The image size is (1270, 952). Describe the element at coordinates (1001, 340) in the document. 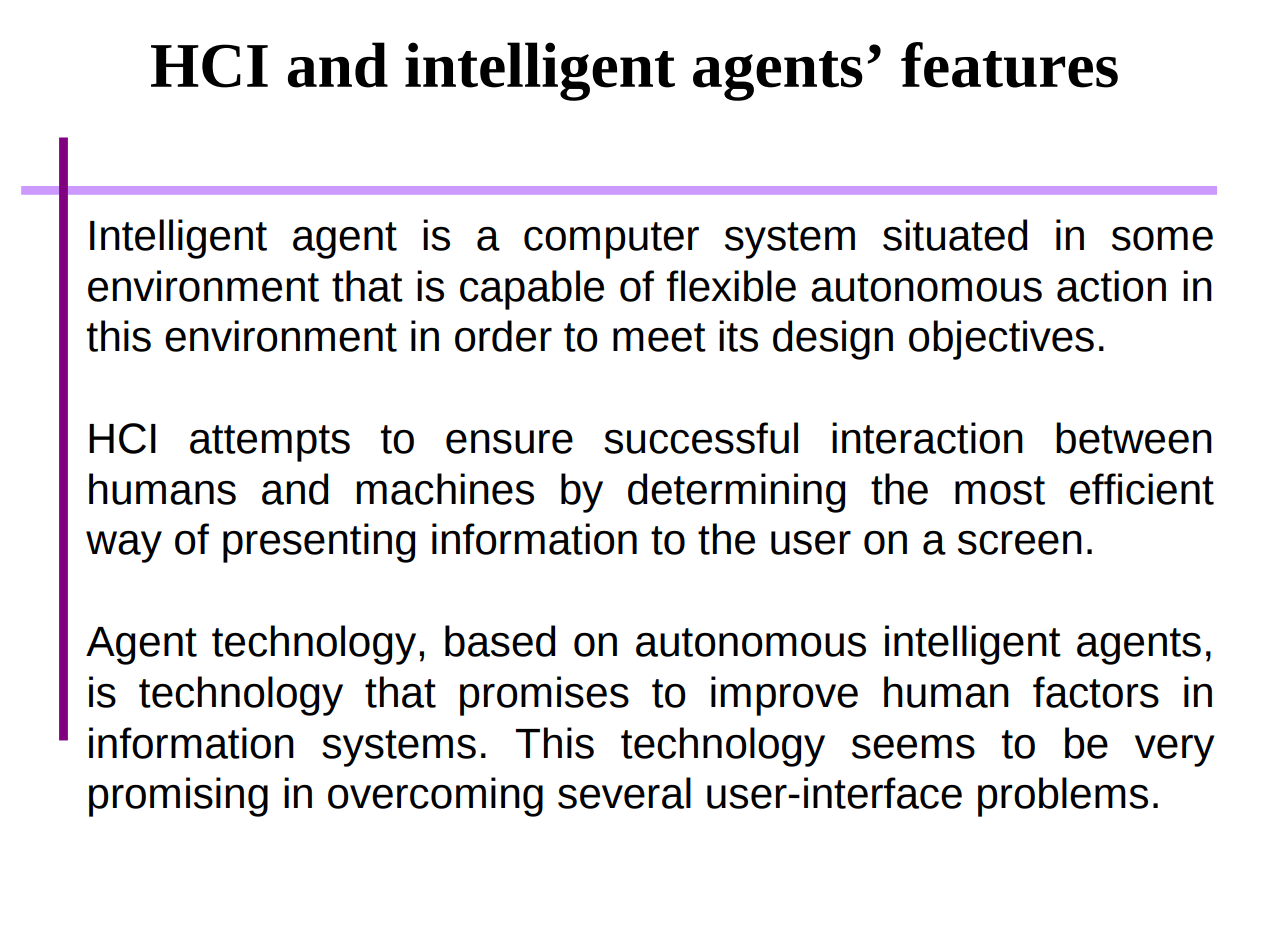

I see `objectives` at that location.
